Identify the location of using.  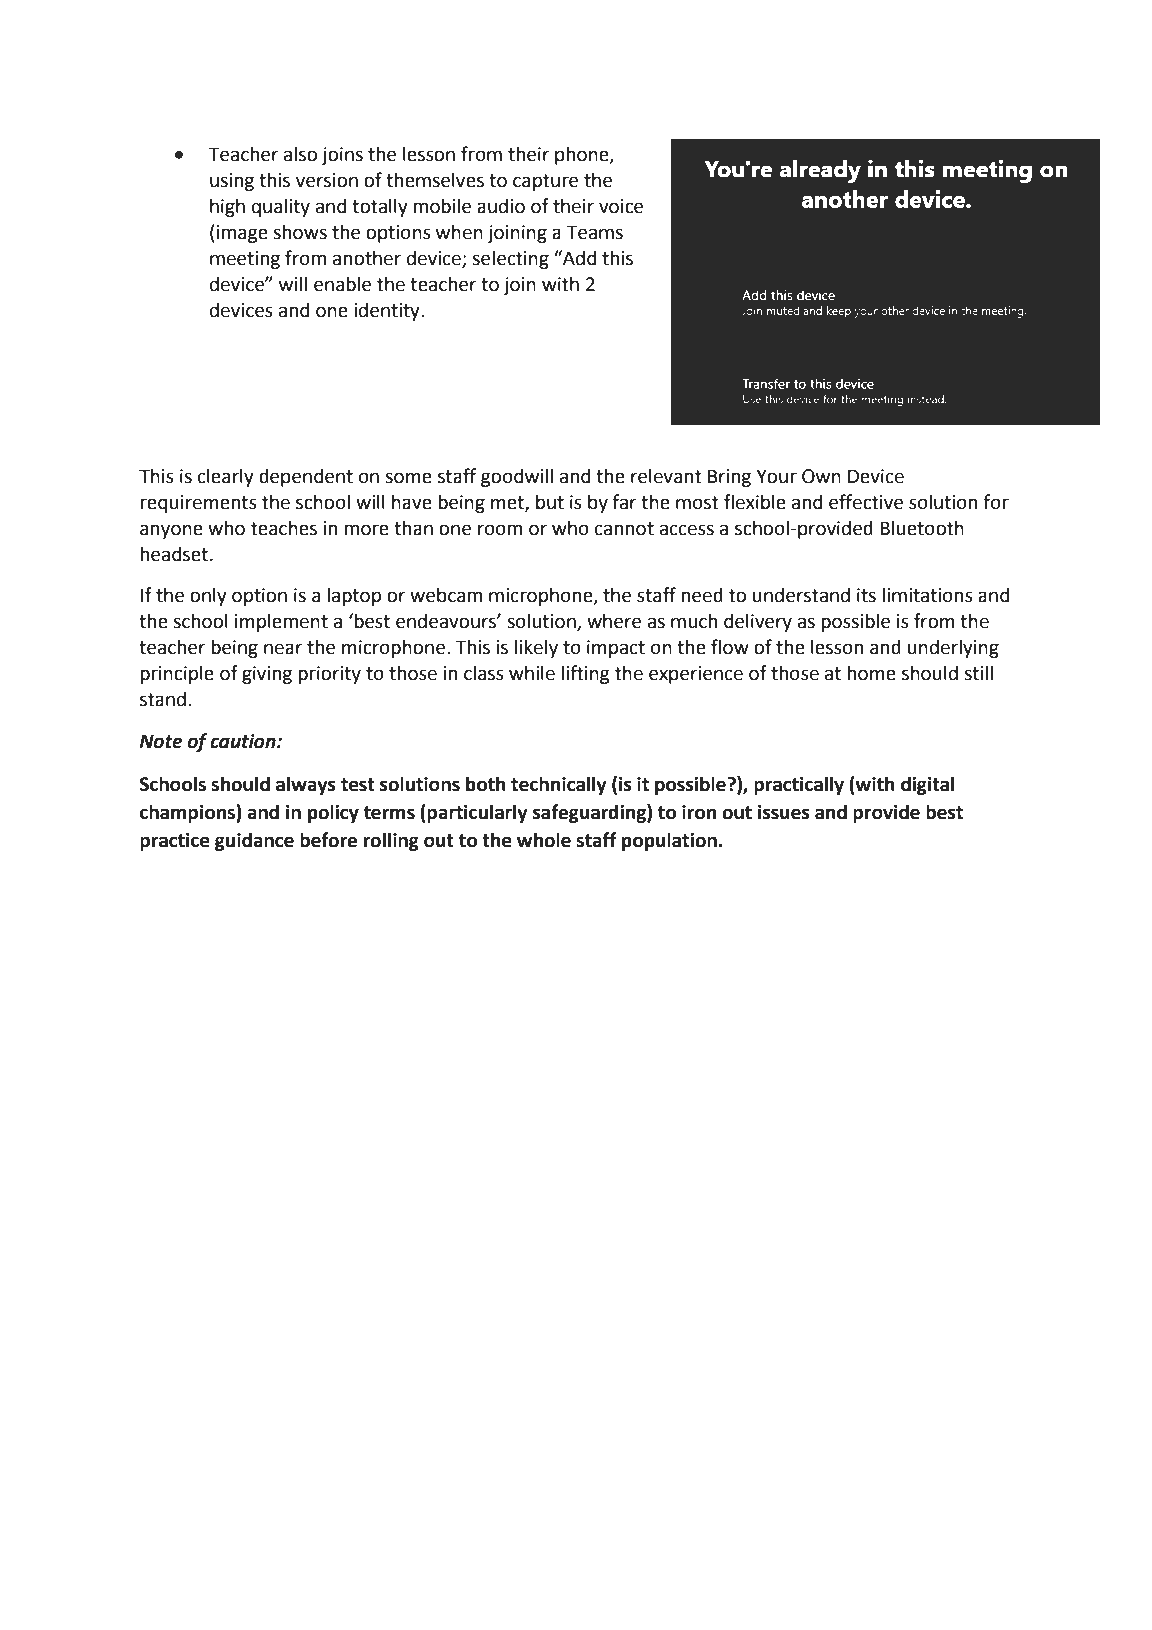
(232, 182).
